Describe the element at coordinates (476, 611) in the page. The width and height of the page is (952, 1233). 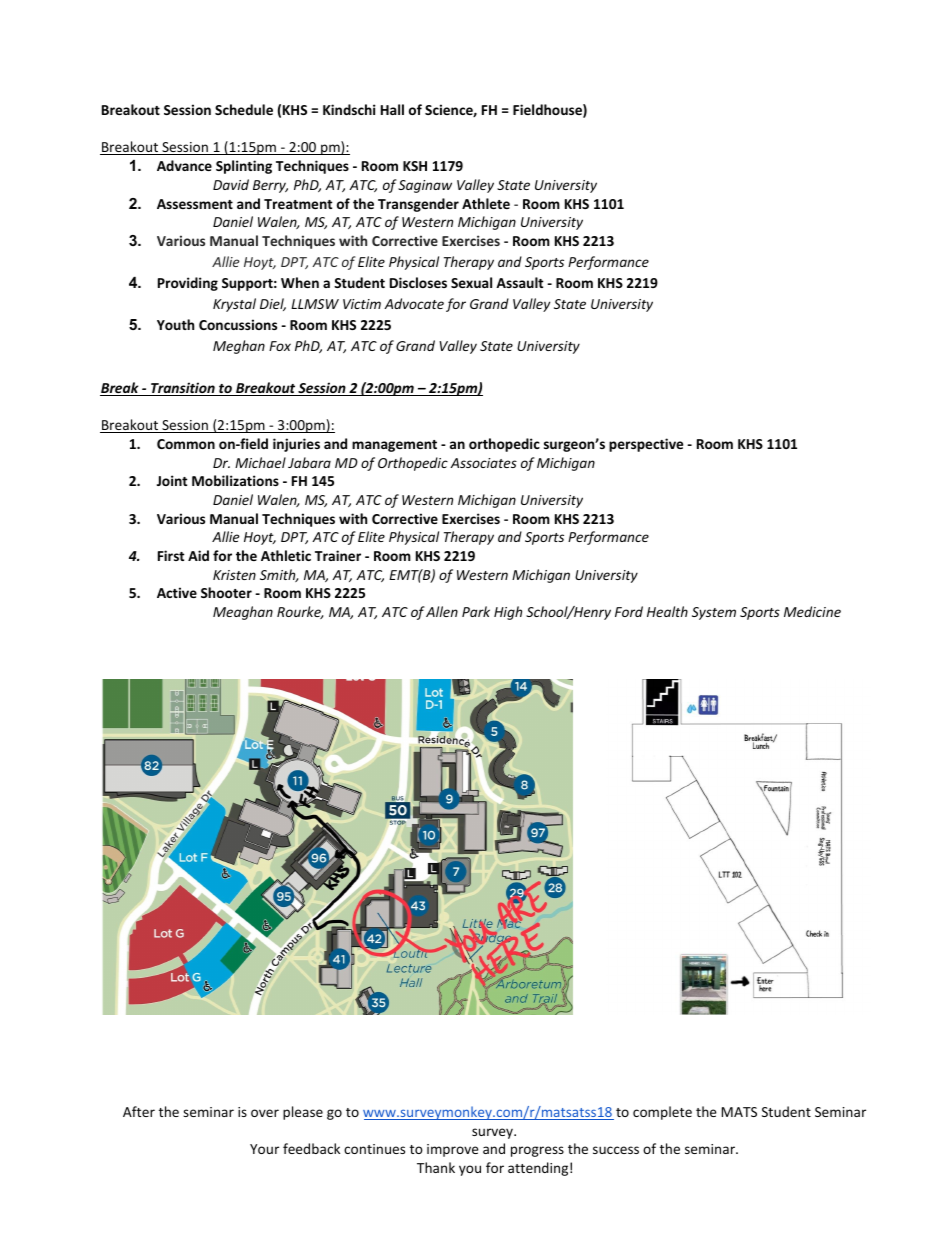
I see `Park` at that location.
